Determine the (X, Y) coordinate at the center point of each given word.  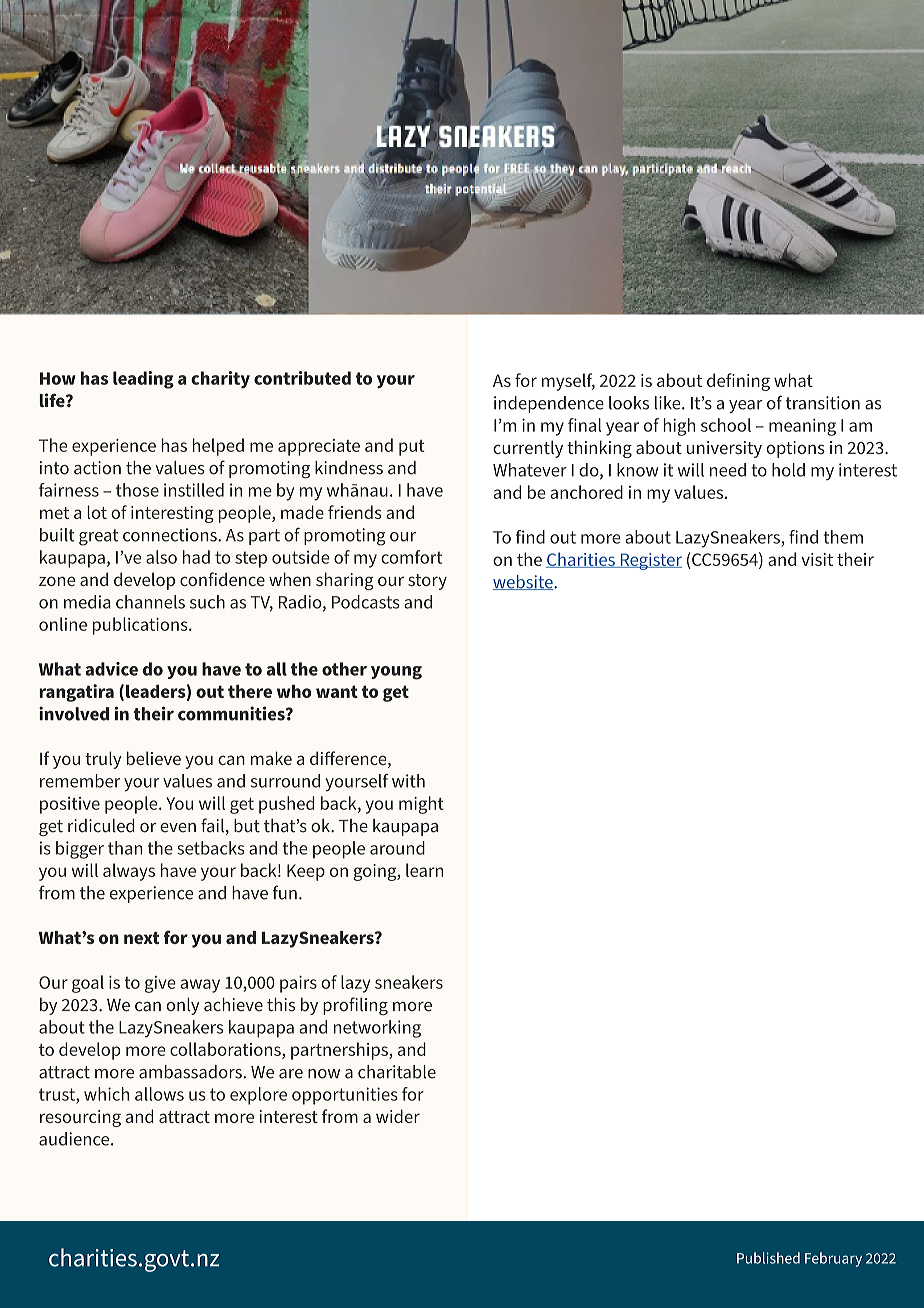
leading (143, 380)
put (412, 448)
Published (768, 1258)
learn (424, 870)
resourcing (80, 1118)
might (421, 805)
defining (738, 382)
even (178, 828)
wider (398, 1116)
